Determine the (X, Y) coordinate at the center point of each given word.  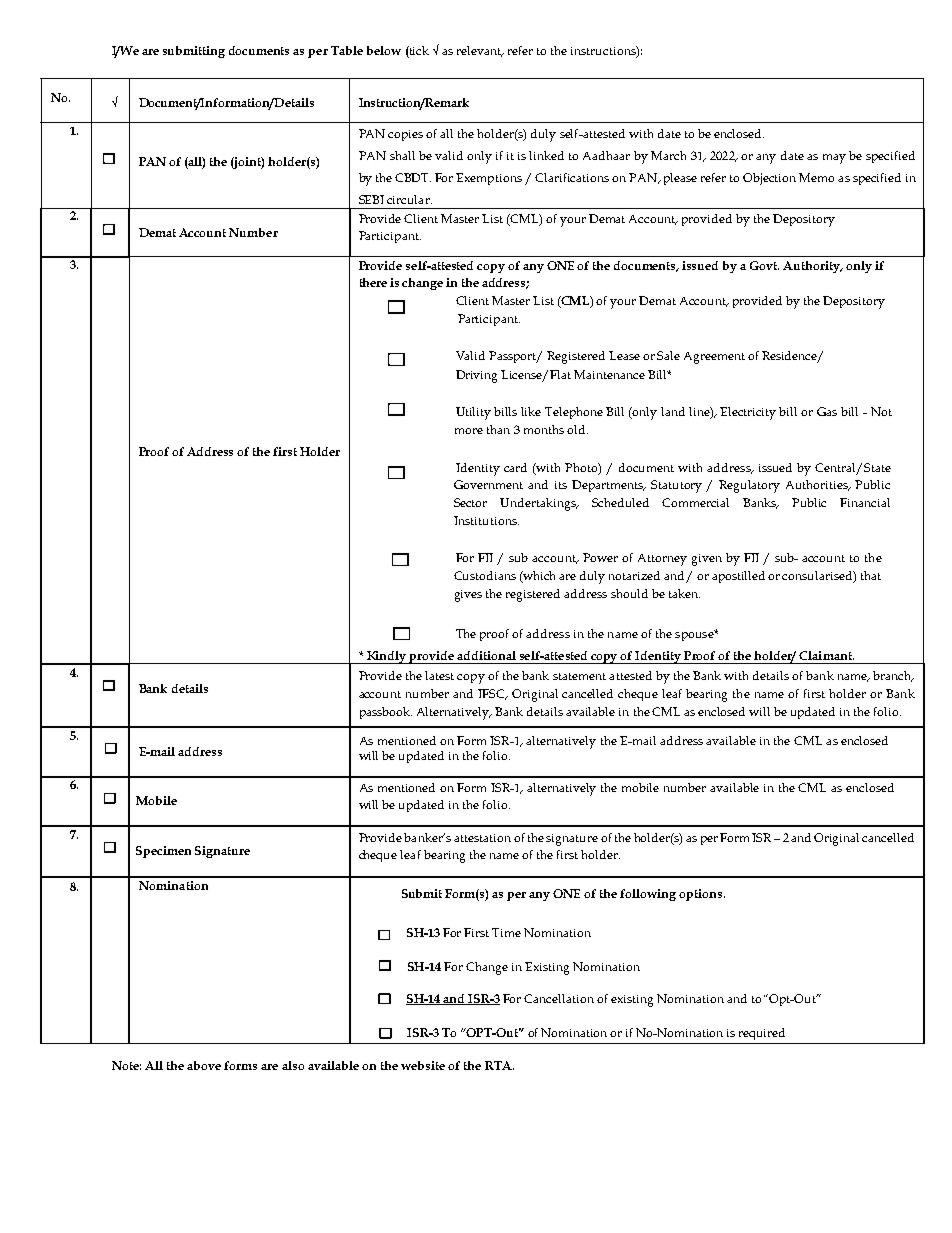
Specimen (163, 852)
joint (248, 163)
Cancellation (559, 998)
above (204, 1065)
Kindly (387, 657)
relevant (480, 51)
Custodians (485, 575)
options (702, 895)
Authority (812, 267)
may (834, 159)
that (871, 575)
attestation (482, 838)
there (373, 282)
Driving (476, 376)
